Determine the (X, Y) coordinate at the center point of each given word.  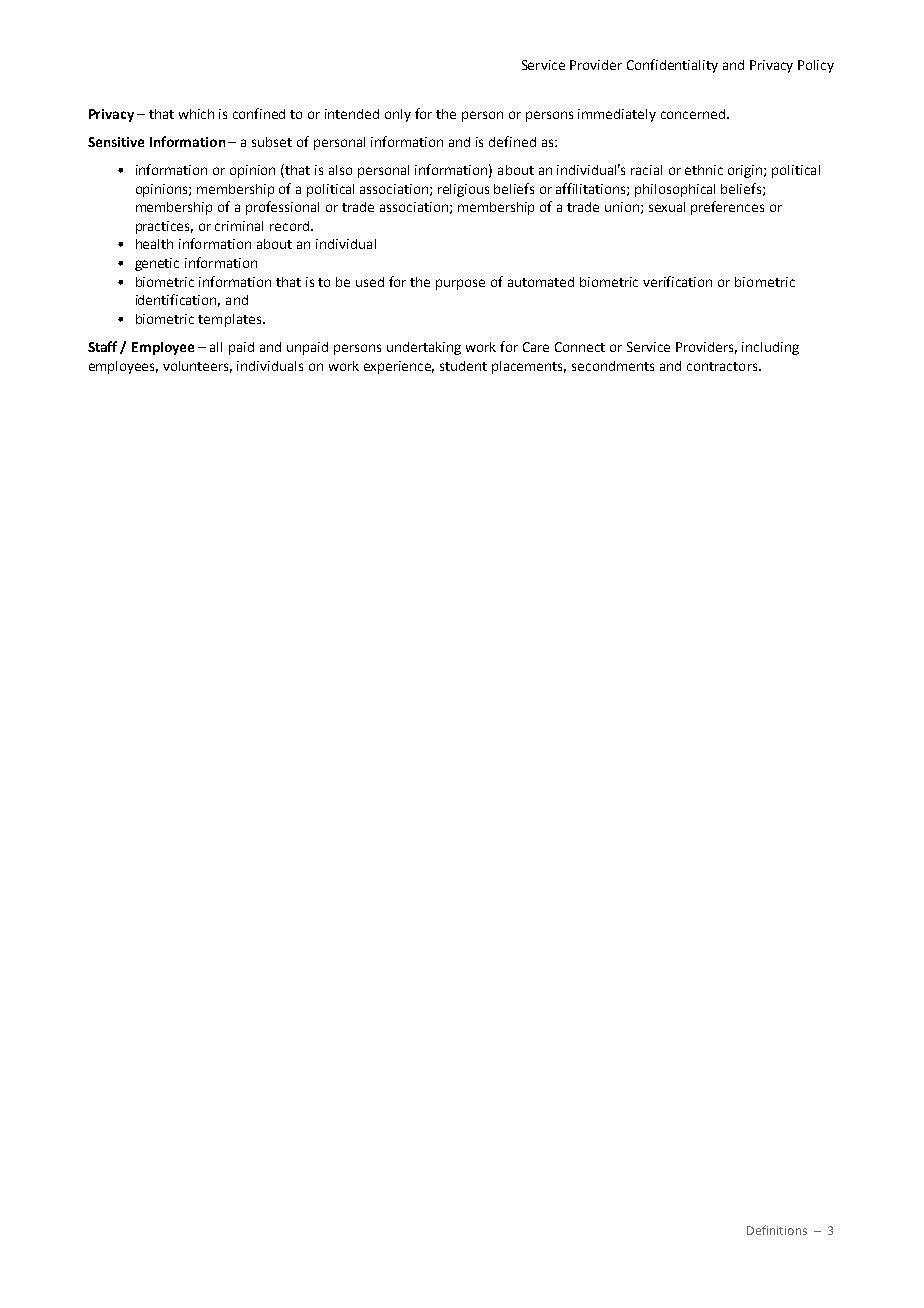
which (196, 114)
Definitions (777, 1230)
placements (529, 367)
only (398, 115)
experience (399, 367)
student (463, 366)
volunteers (197, 367)
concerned (694, 114)
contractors (723, 366)
